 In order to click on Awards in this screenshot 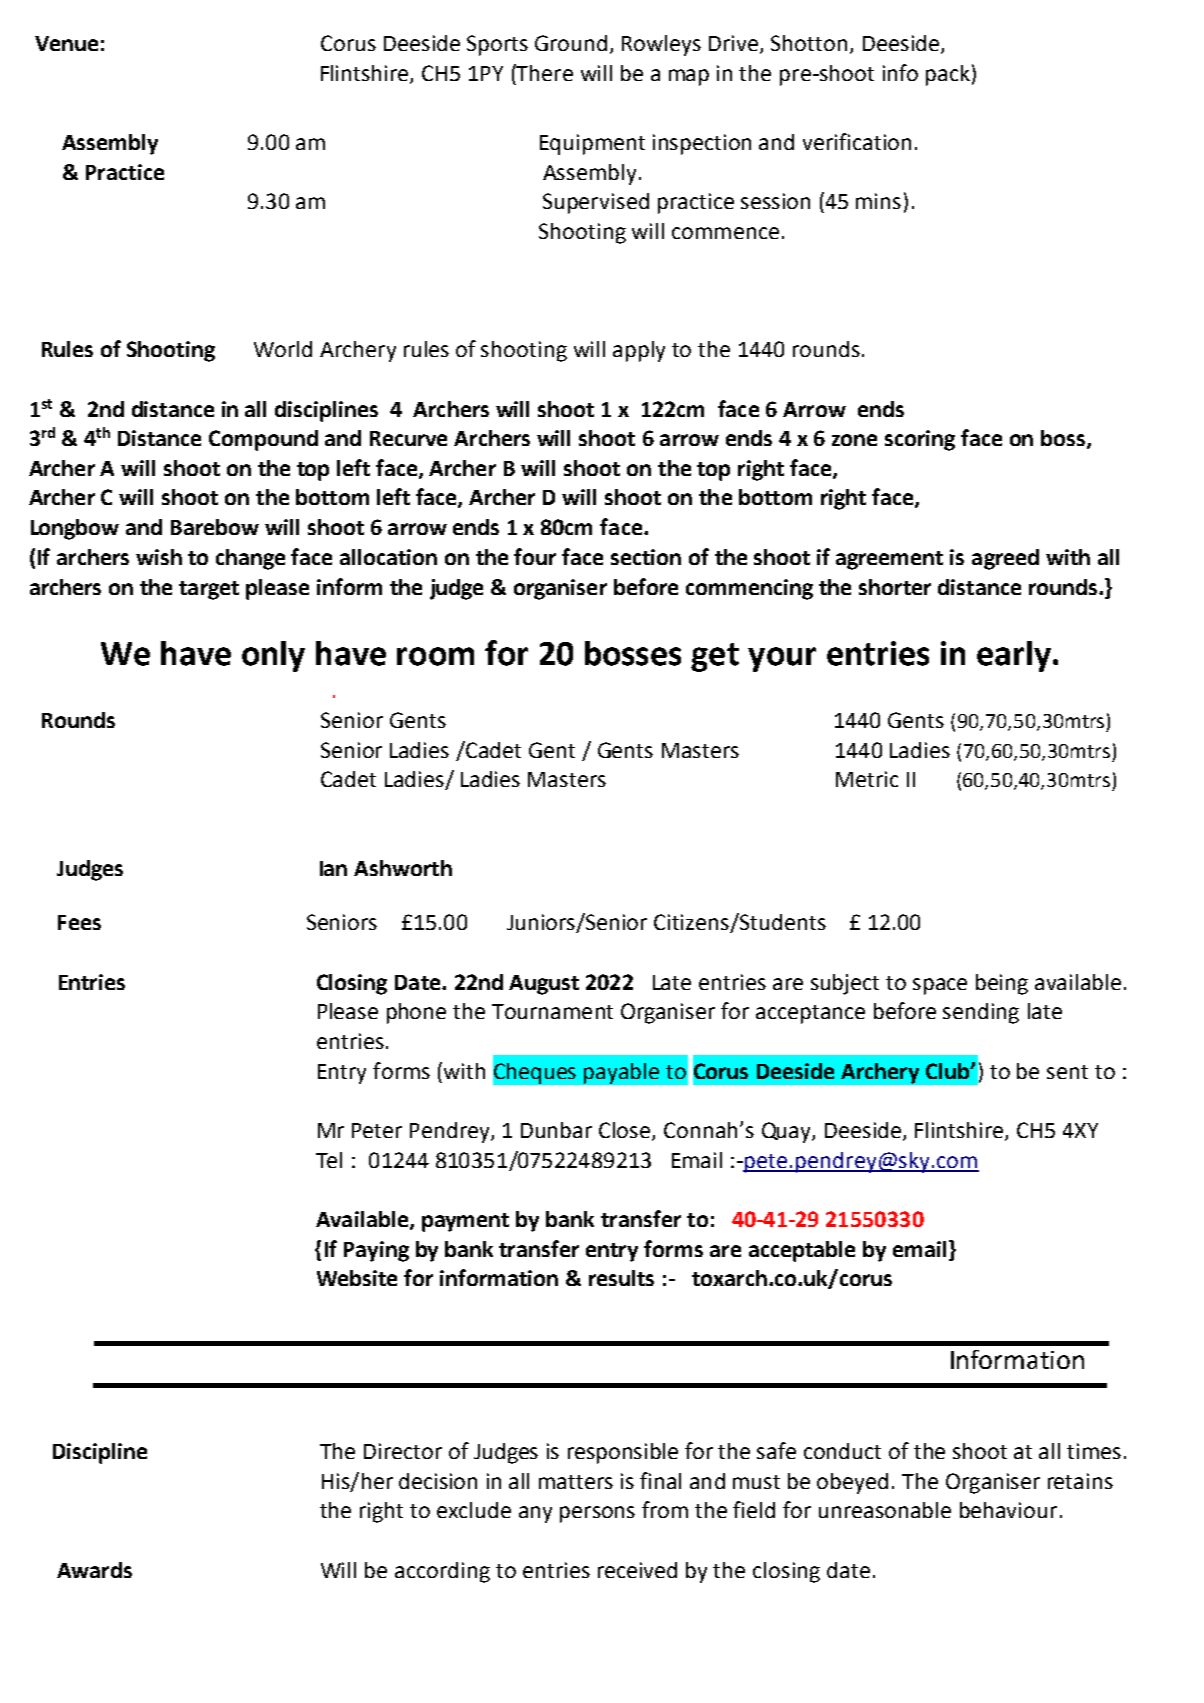, I will do `click(94, 1570)`.
